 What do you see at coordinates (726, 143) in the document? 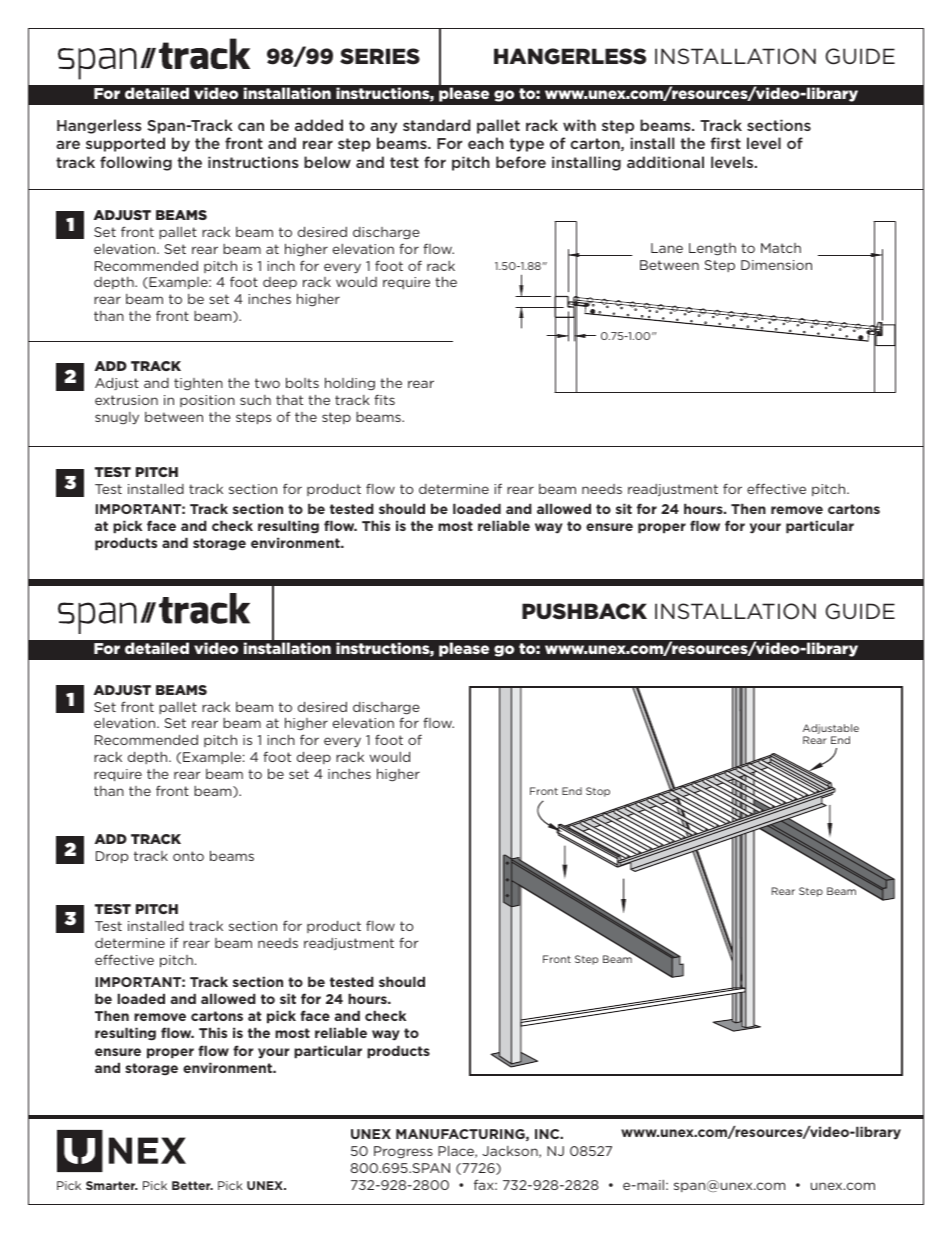
I see `first` at bounding box center [726, 143].
